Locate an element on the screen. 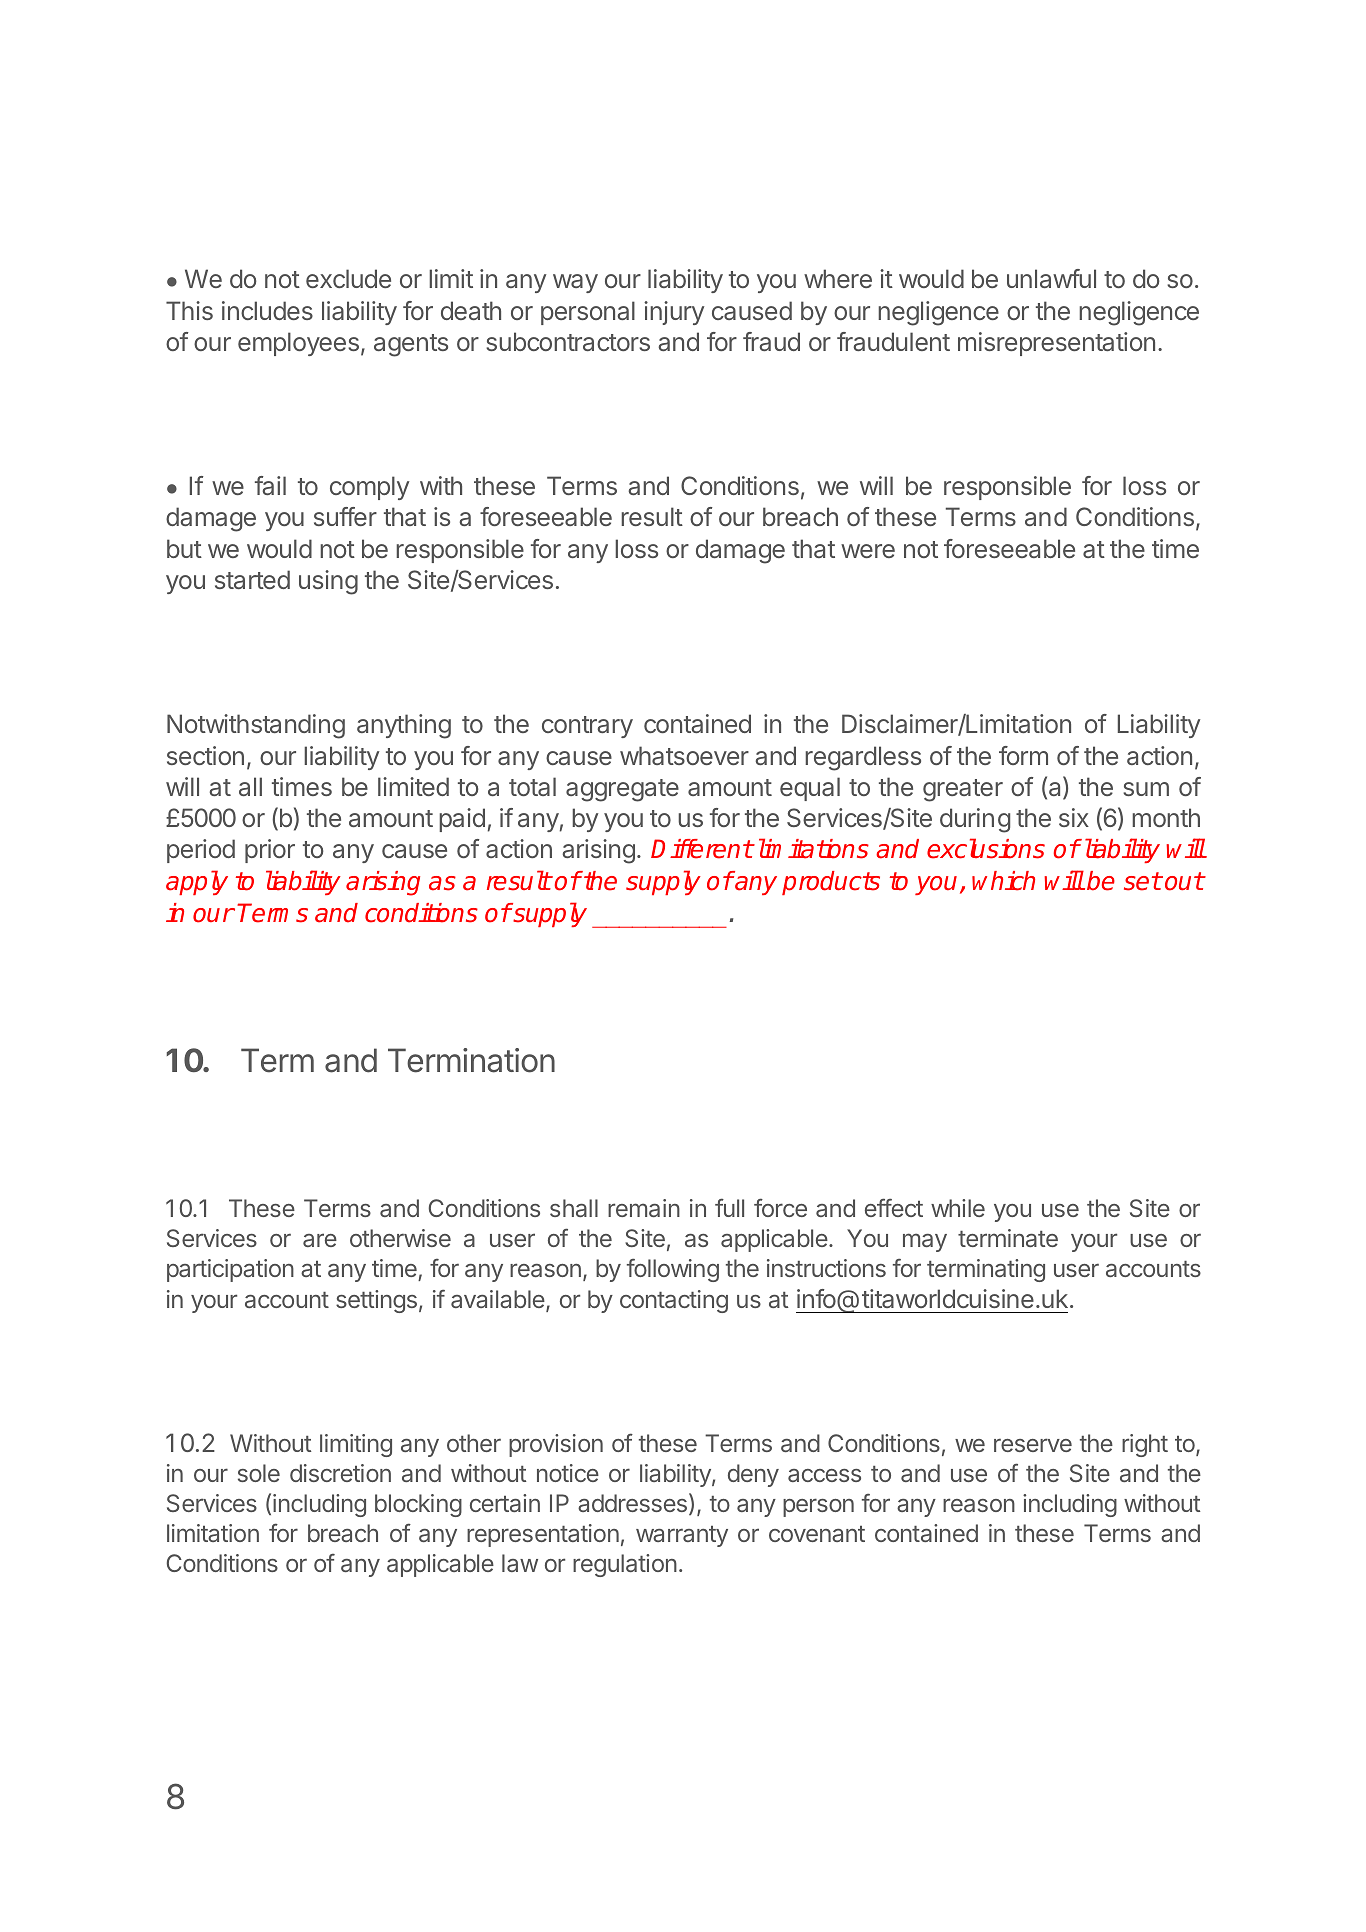  are is located at coordinates (320, 1240).
